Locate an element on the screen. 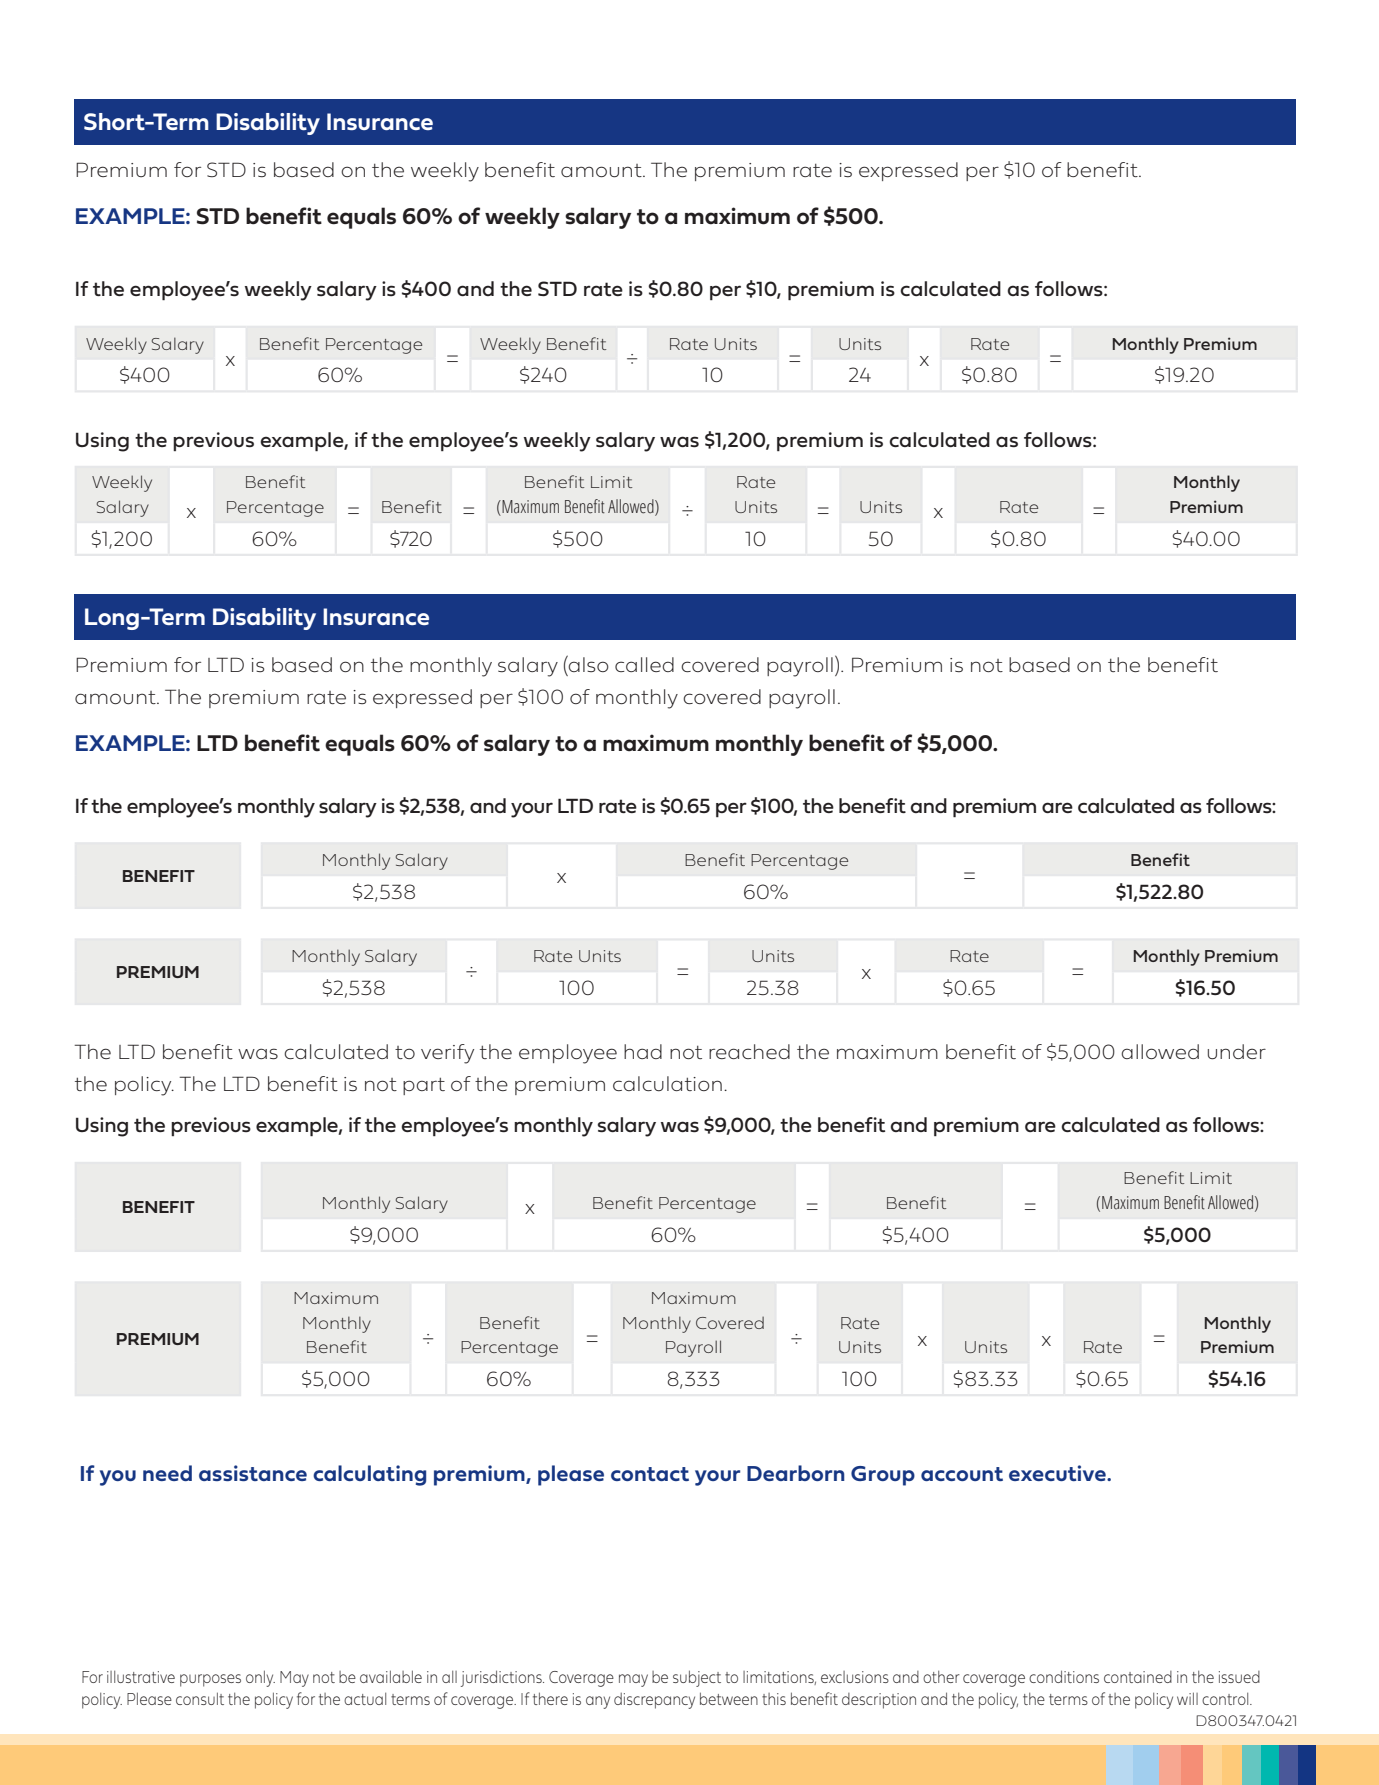  verify is located at coordinates (447, 1054).
